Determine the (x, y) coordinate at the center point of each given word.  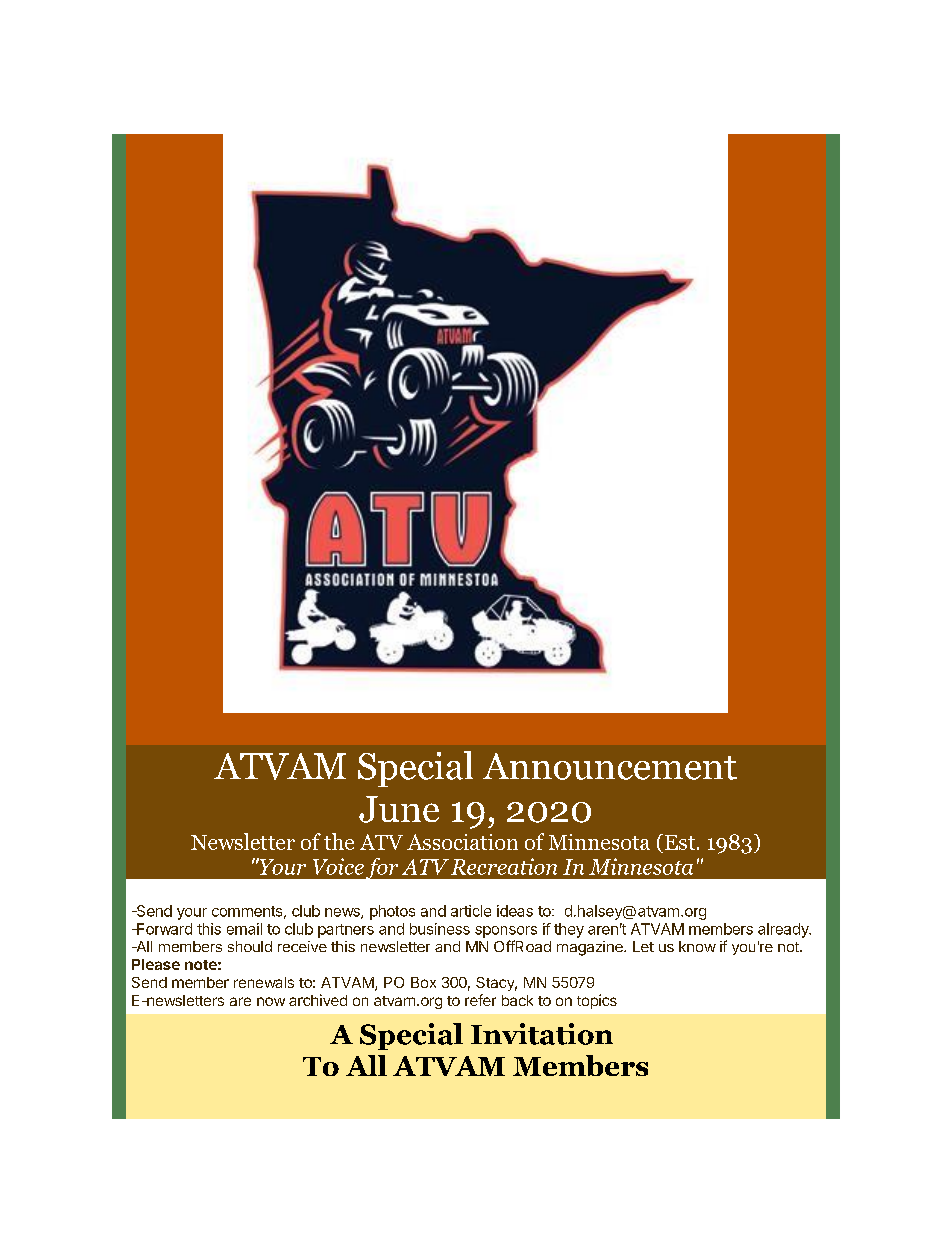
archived (318, 1000)
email (244, 929)
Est (678, 842)
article (471, 911)
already (784, 930)
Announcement (610, 766)
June (399, 809)
